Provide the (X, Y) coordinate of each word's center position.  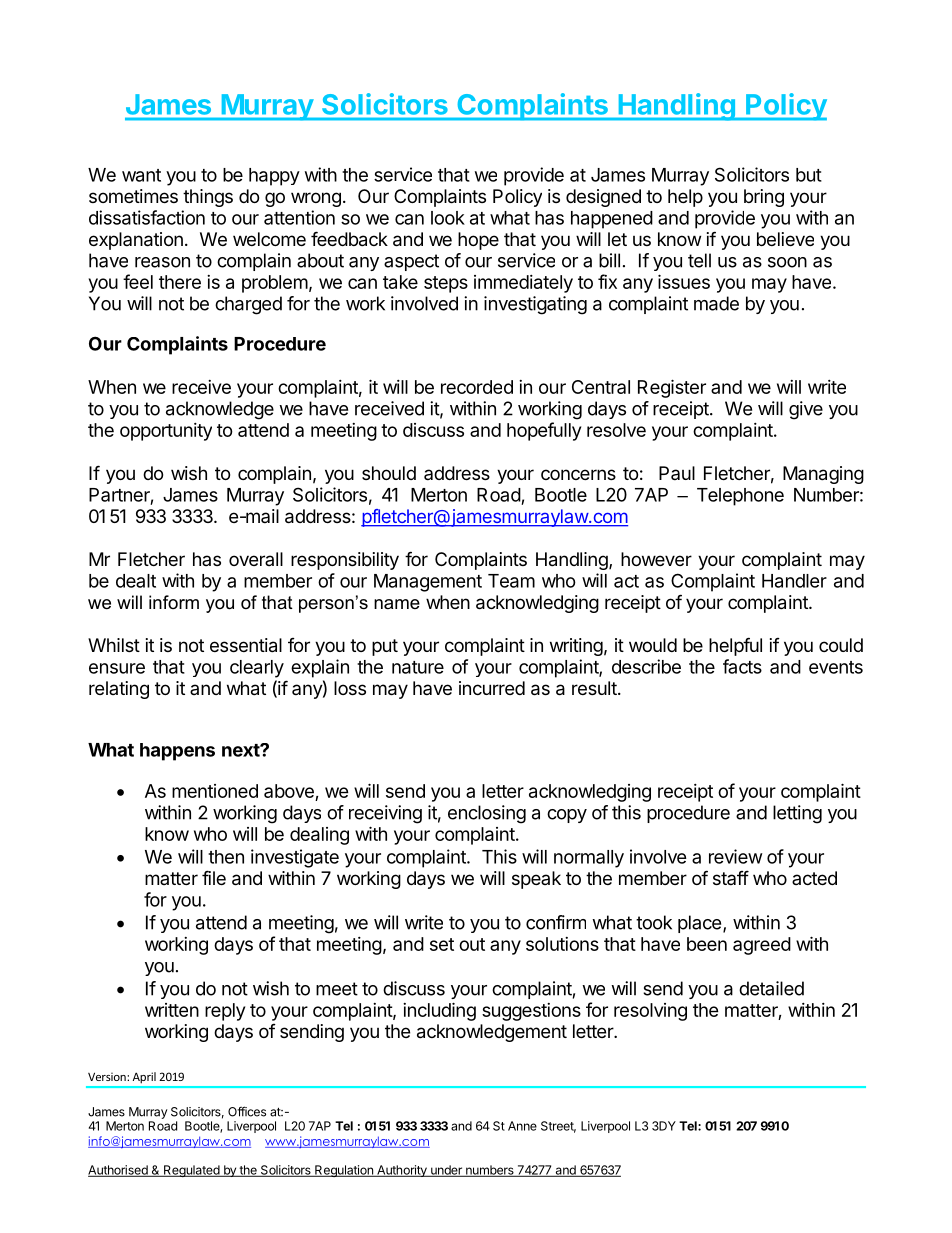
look (448, 218)
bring (764, 198)
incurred (492, 688)
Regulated (191, 1171)
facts (742, 666)
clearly (257, 669)
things (208, 198)
